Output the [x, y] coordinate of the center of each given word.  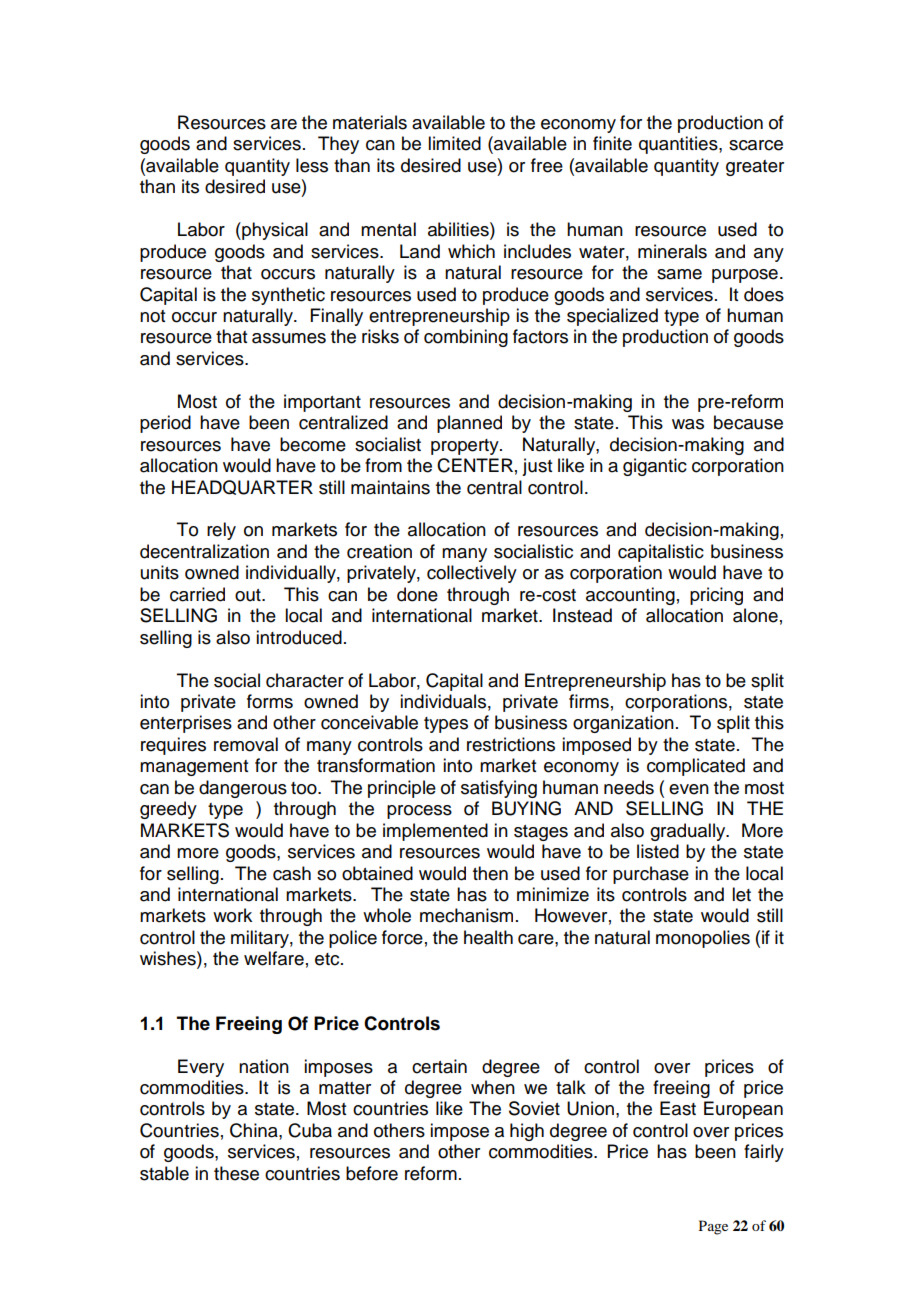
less [312, 165]
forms [270, 701]
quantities [679, 145]
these [236, 1173]
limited [454, 143]
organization [623, 724]
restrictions [511, 744]
